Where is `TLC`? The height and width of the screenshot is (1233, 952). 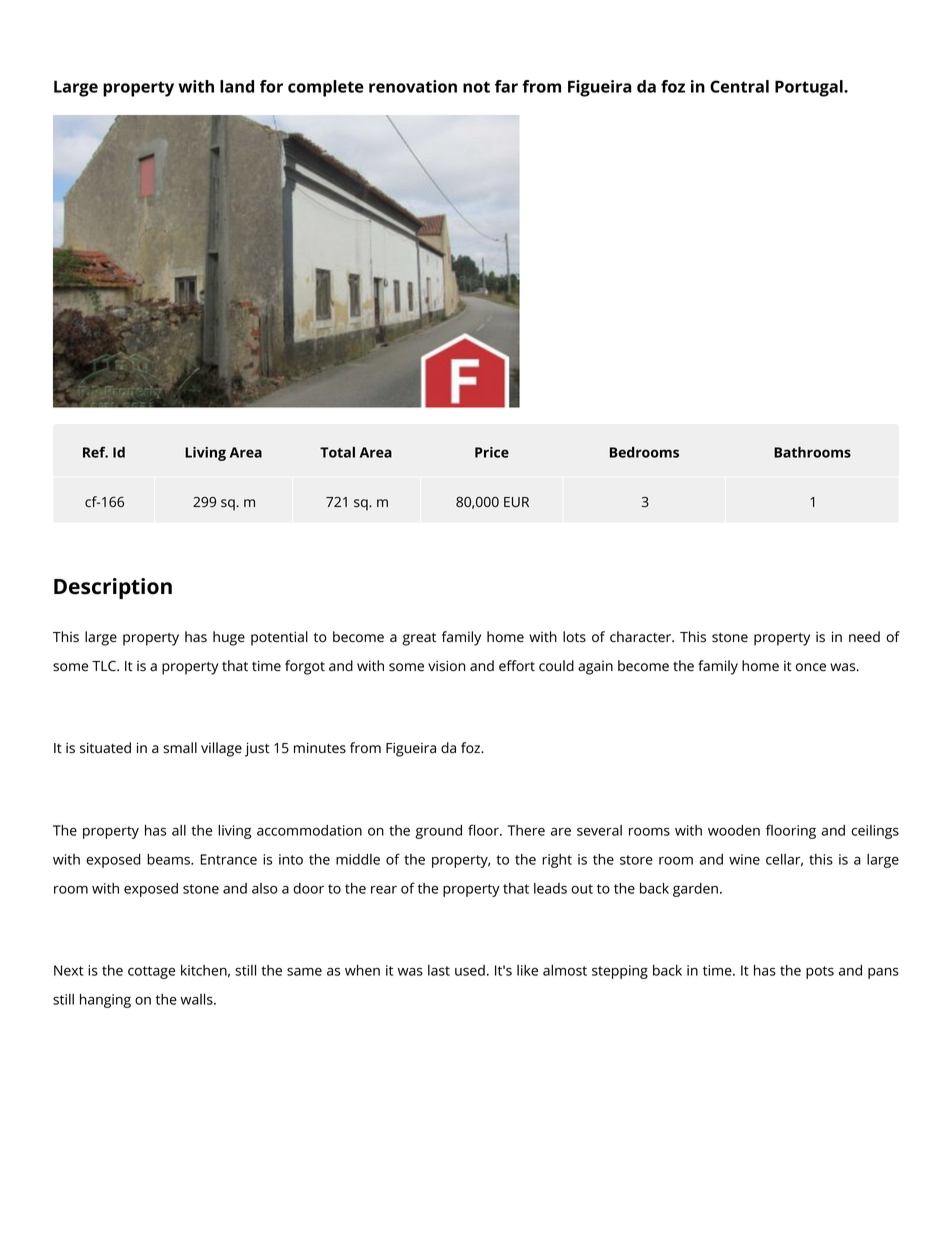 TLC is located at coordinates (105, 665).
